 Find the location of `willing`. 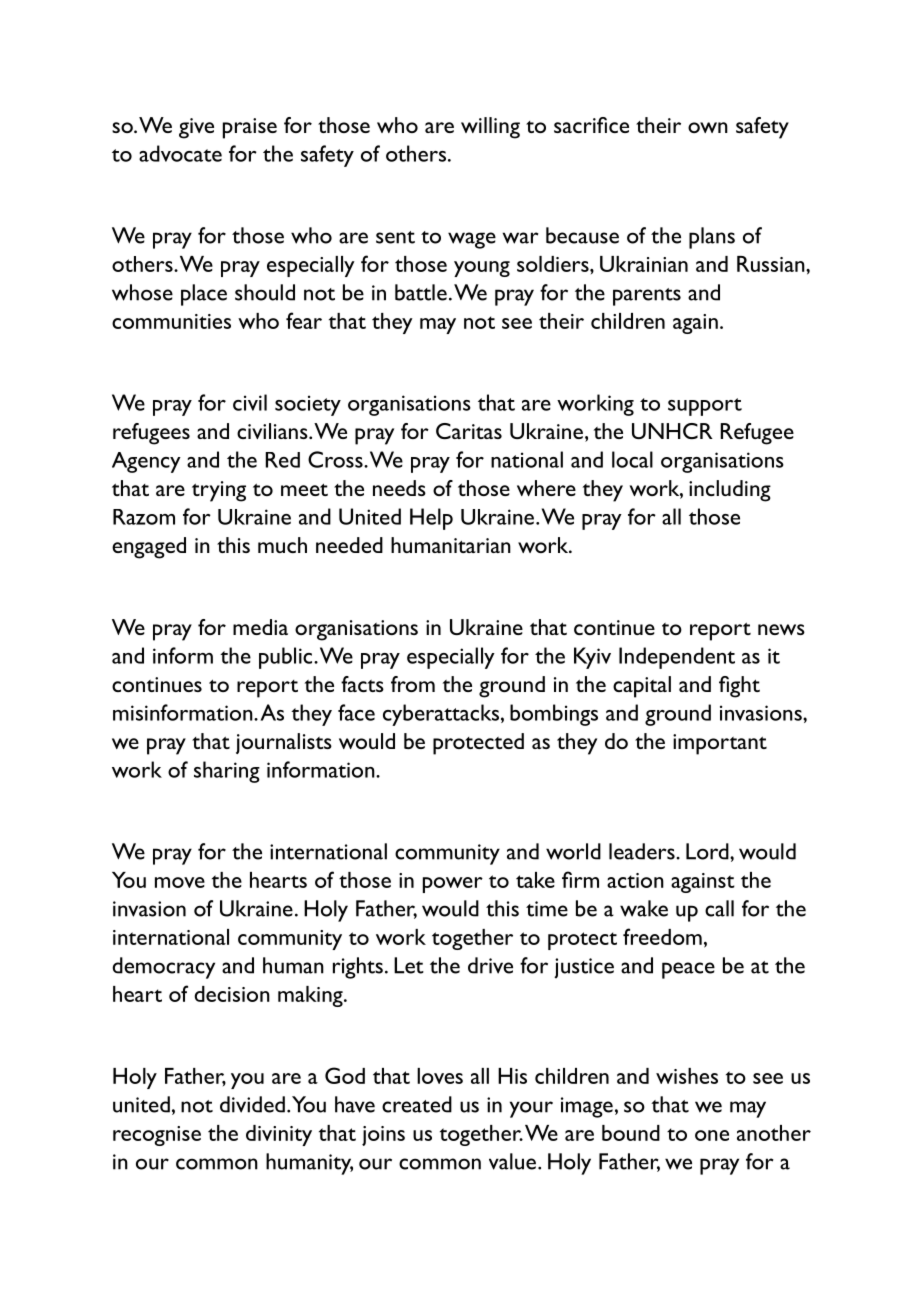

willing is located at coordinates (490, 128).
